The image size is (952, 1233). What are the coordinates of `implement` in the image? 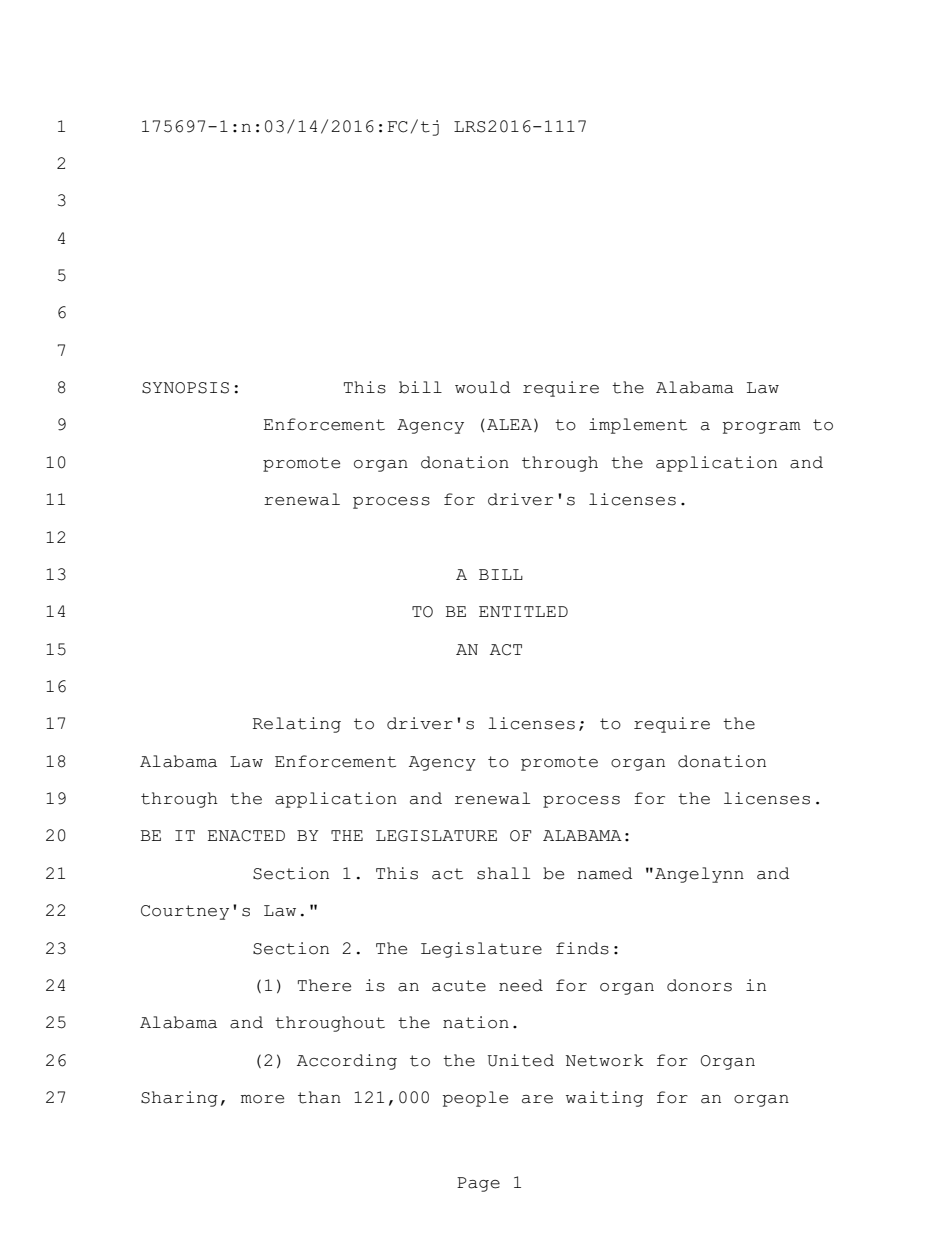 It's located at (638, 426).
